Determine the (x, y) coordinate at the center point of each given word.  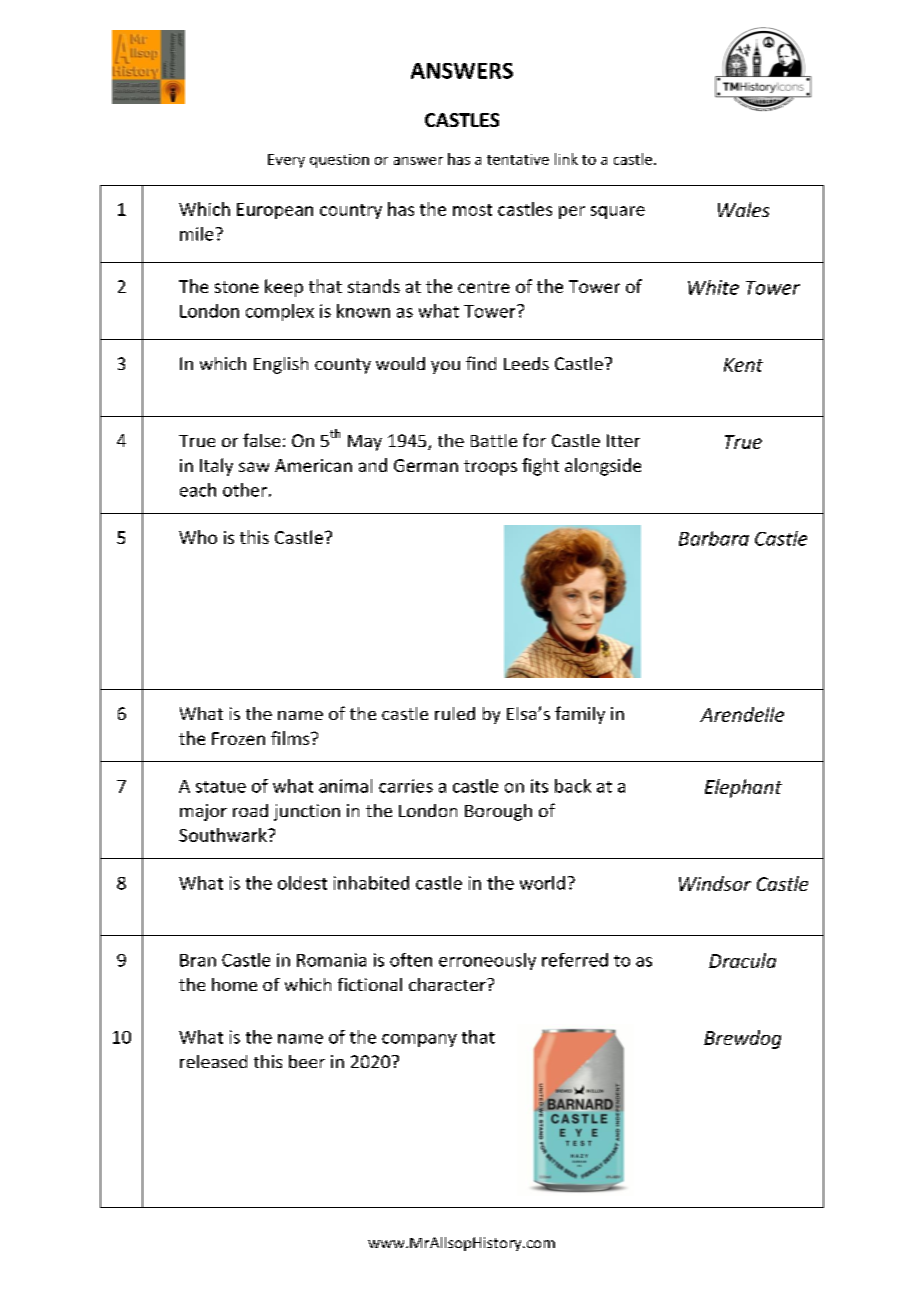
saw (254, 467)
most (472, 210)
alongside (603, 467)
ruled (455, 713)
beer (307, 1061)
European (275, 211)
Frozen (238, 738)
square (618, 212)
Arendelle (742, 714)
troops (490, 468)
